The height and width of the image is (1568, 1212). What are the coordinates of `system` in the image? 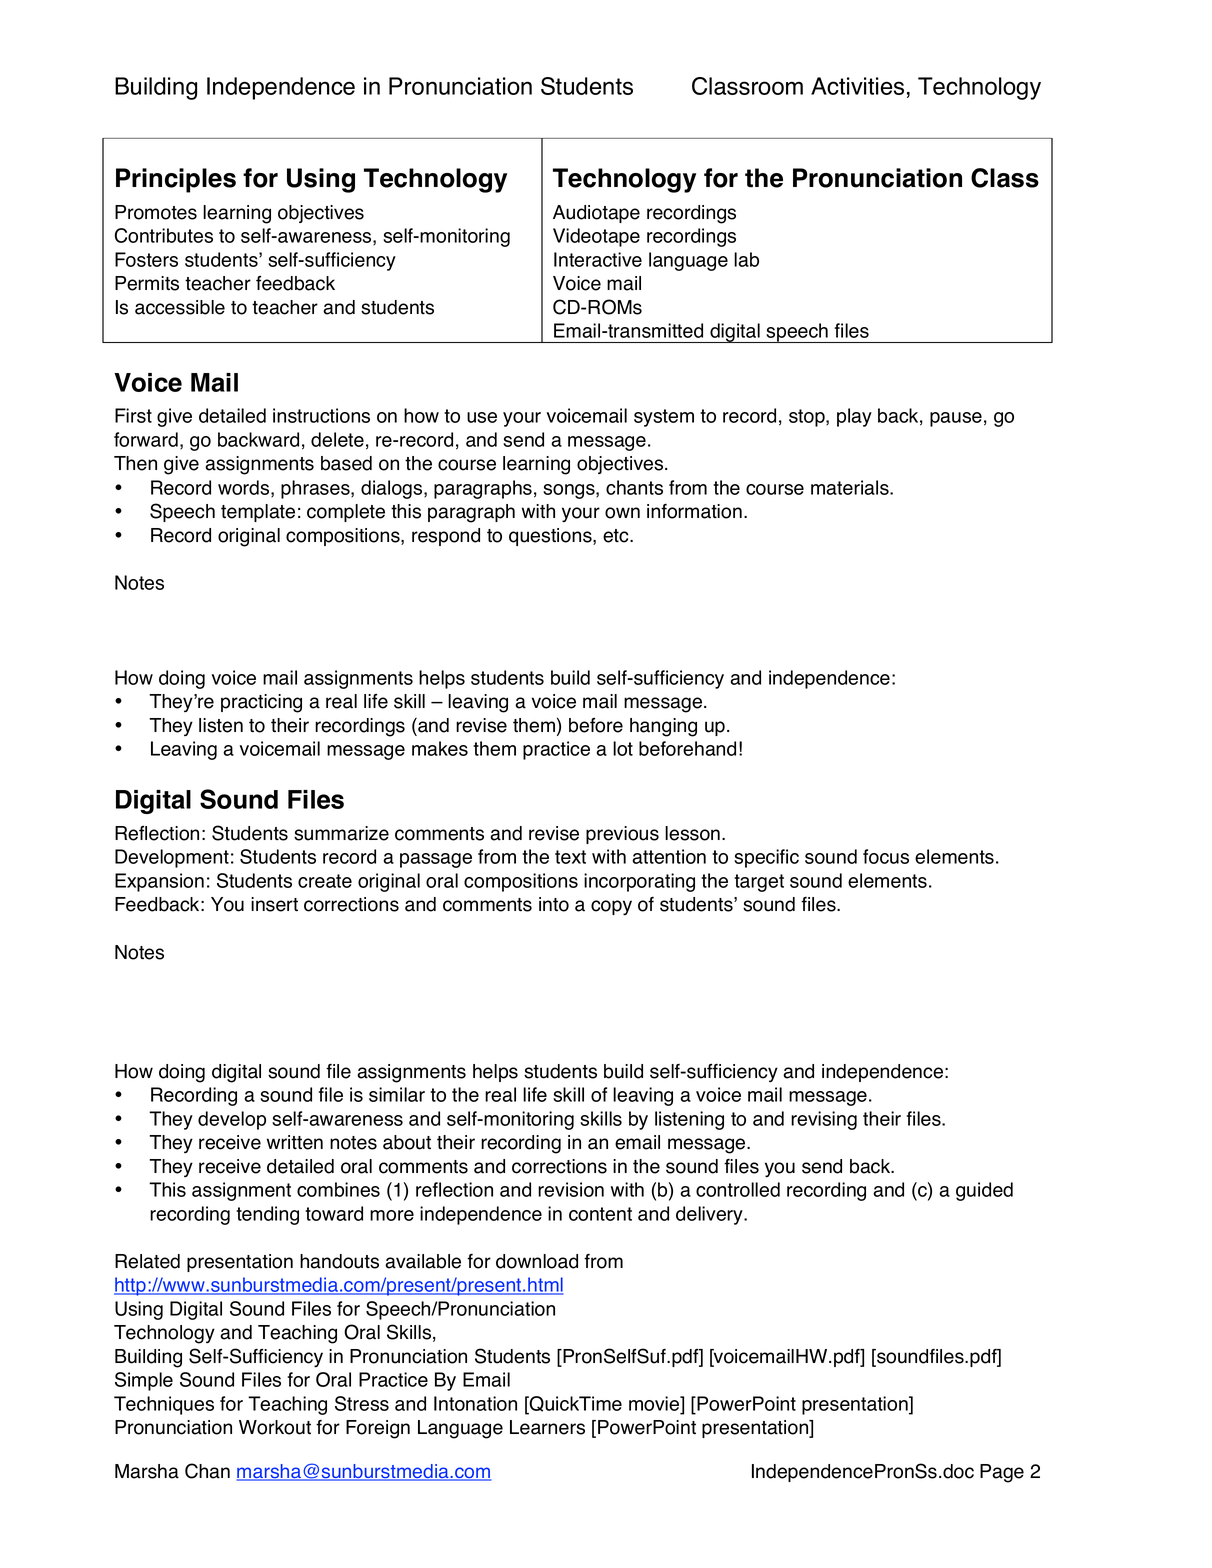 It's located at (664, 418).
